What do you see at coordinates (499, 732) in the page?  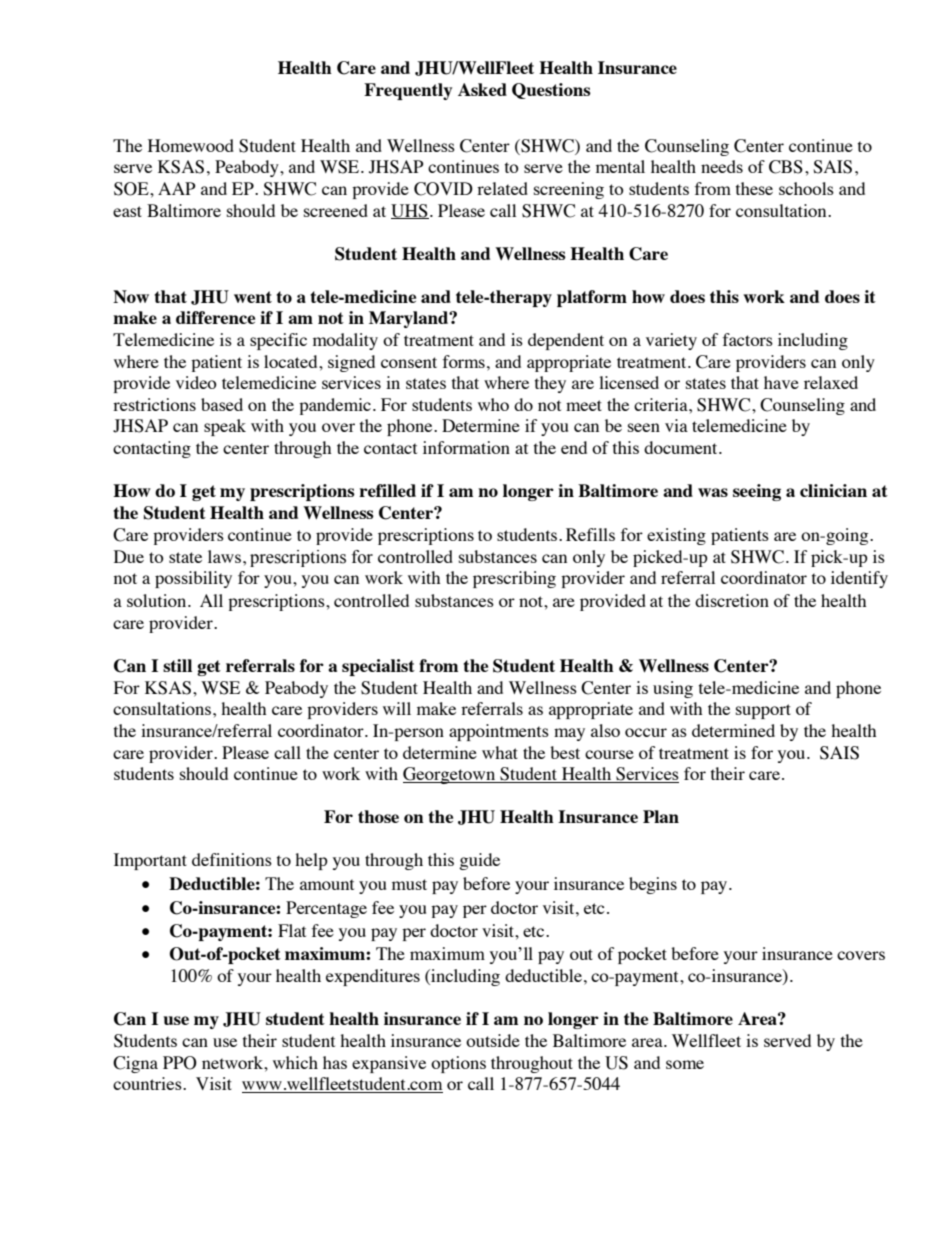 I see `appointments` at bounding box center [499, 732].
